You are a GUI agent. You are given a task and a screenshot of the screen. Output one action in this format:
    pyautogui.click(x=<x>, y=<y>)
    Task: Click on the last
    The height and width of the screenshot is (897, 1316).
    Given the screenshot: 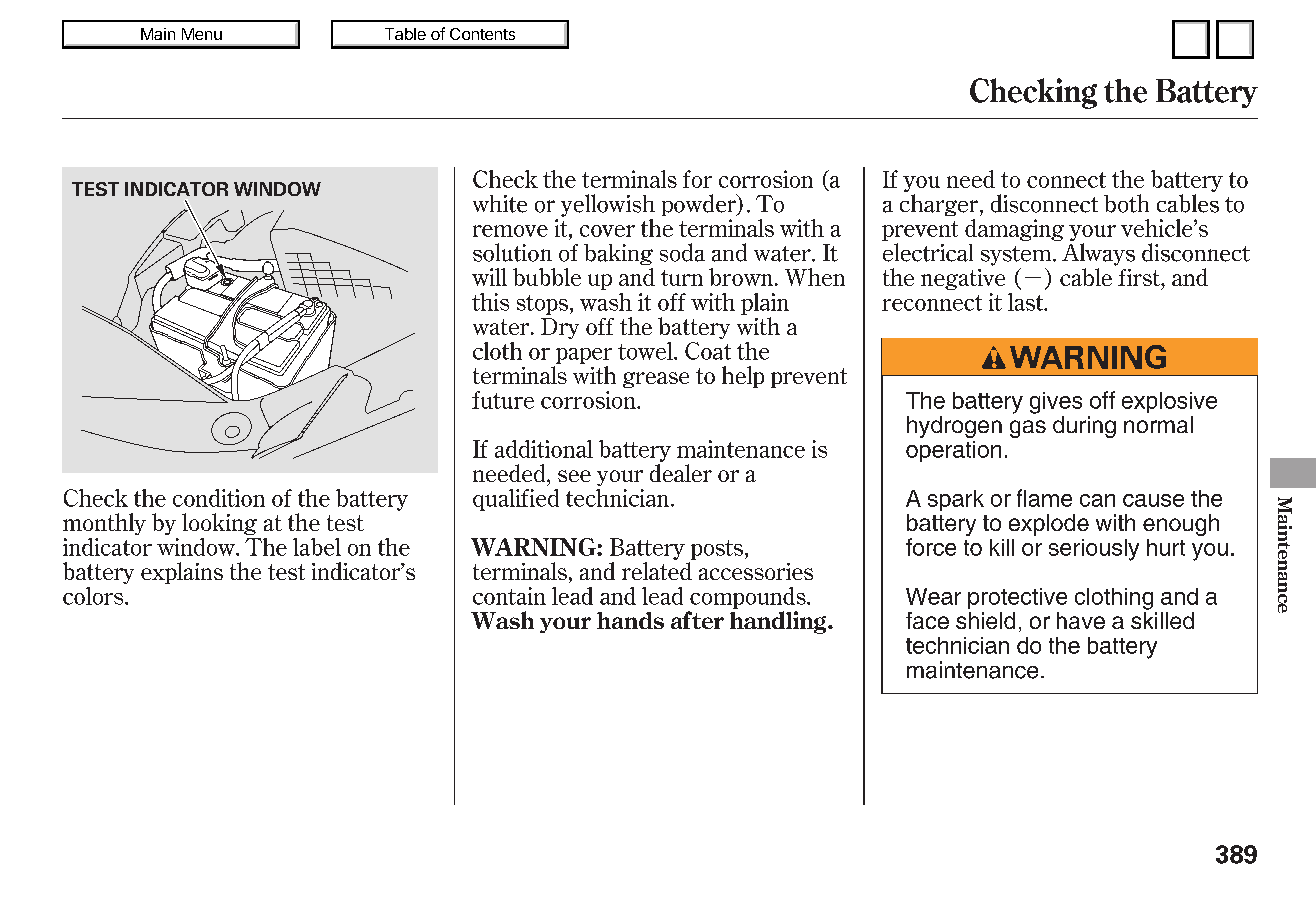 What is the action you would take?
    pyautogui.click(x=1027, y=302)
